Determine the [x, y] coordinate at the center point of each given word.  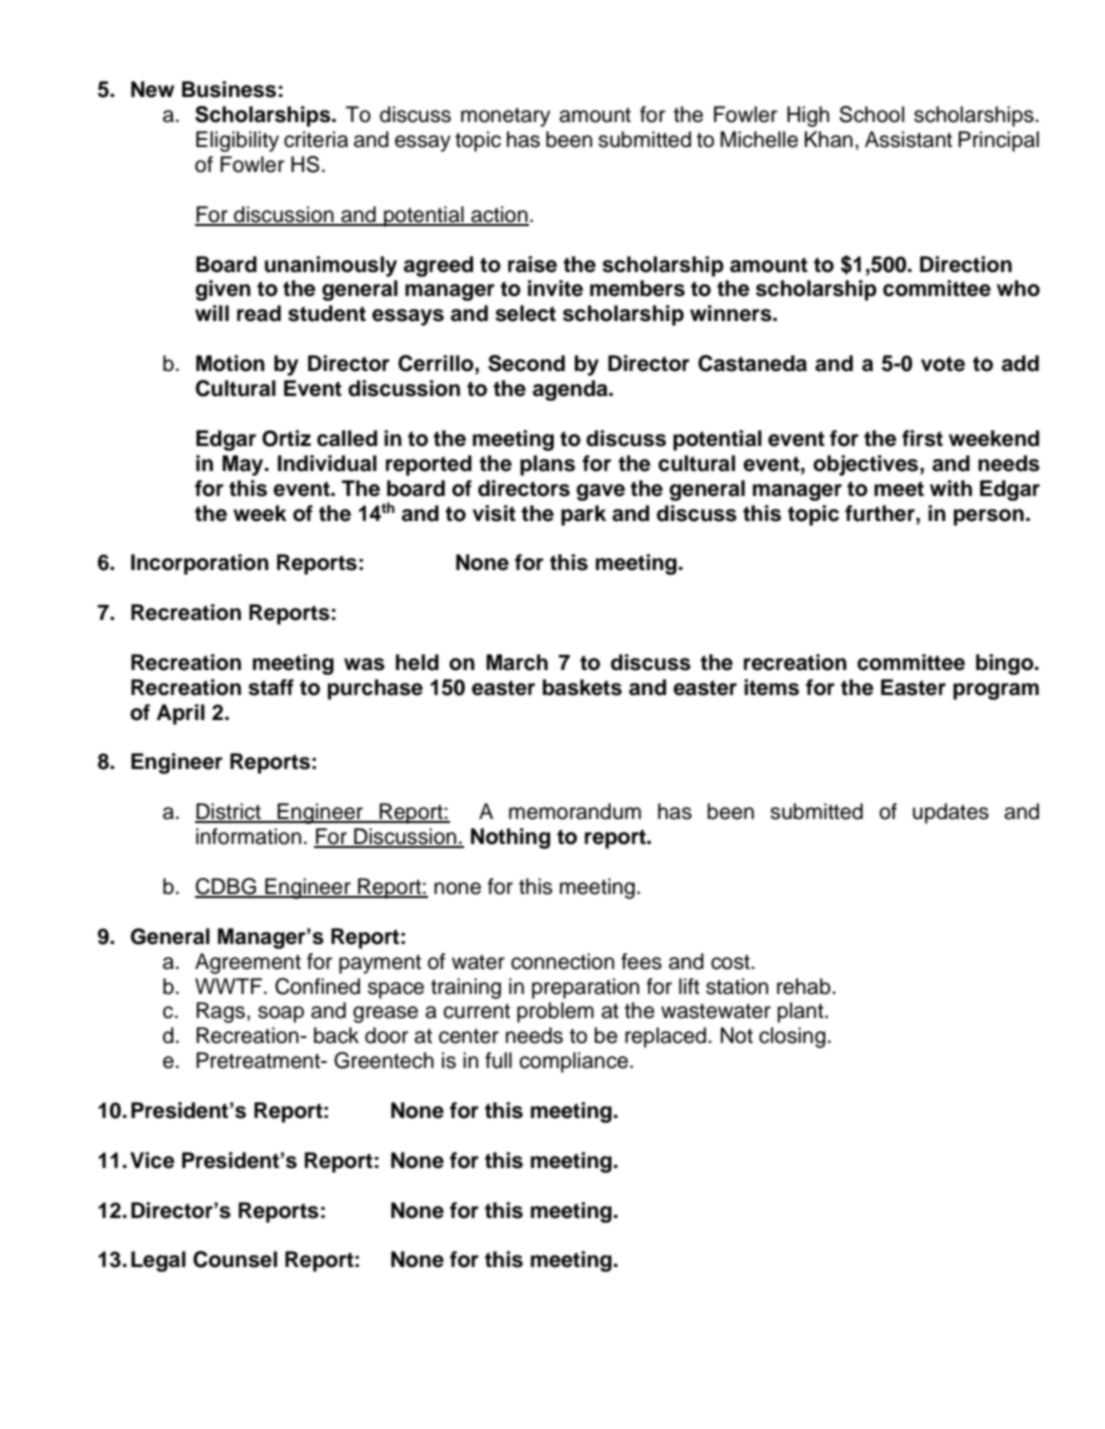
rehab [805, 986]
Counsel [235, 1259]
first [922, 438]
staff [271, 687]
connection [562, 961]
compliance [573, 1062]
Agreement [248, 963]
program [996, 691]
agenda [571, 390]
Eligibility [237, 141]
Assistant [908, 139]
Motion [230, 363]
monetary [505, 117]
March [517, 662]
